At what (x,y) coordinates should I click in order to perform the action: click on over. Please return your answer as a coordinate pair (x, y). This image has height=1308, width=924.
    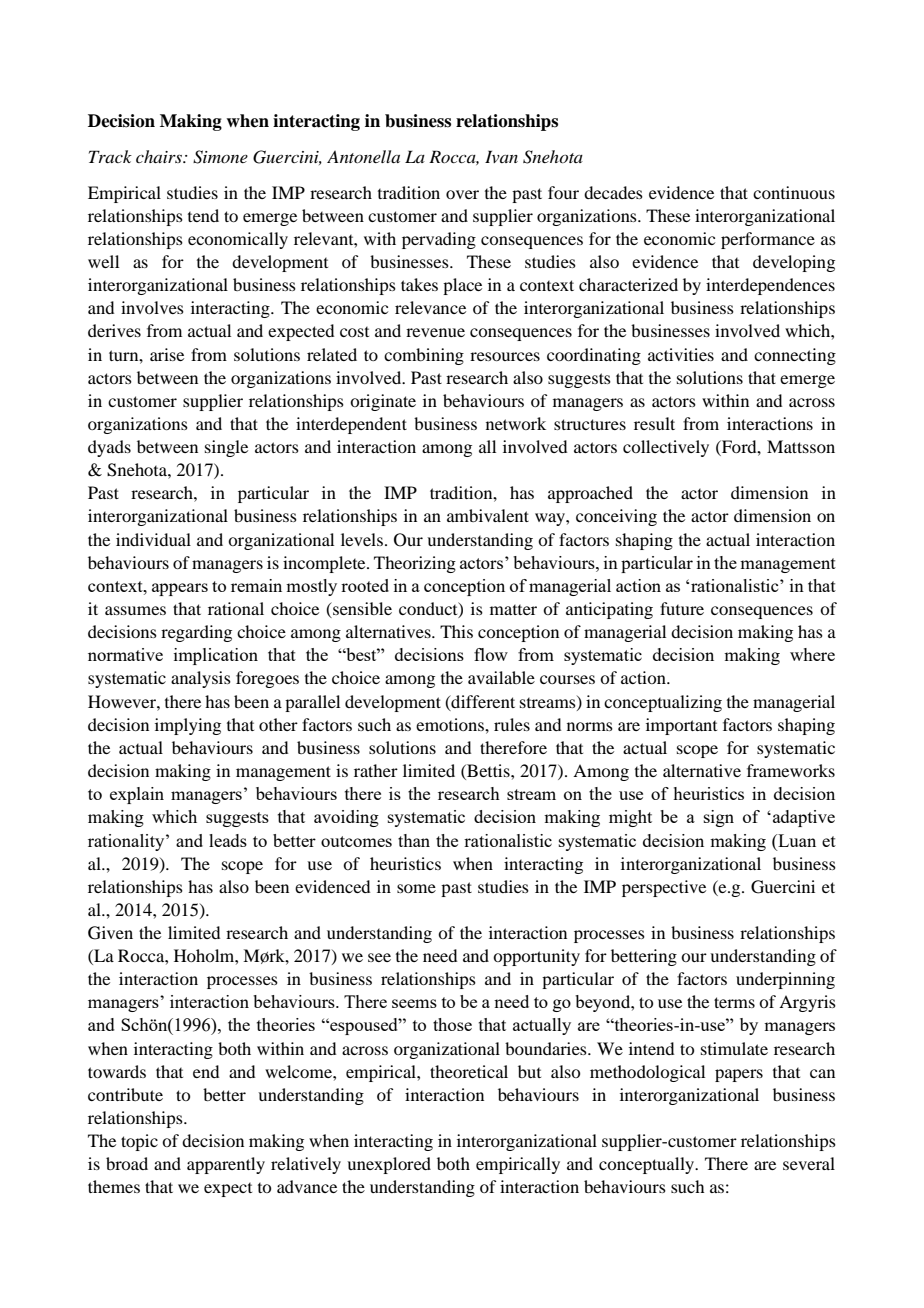
    Looking at the image, I should click on (462, 194).
